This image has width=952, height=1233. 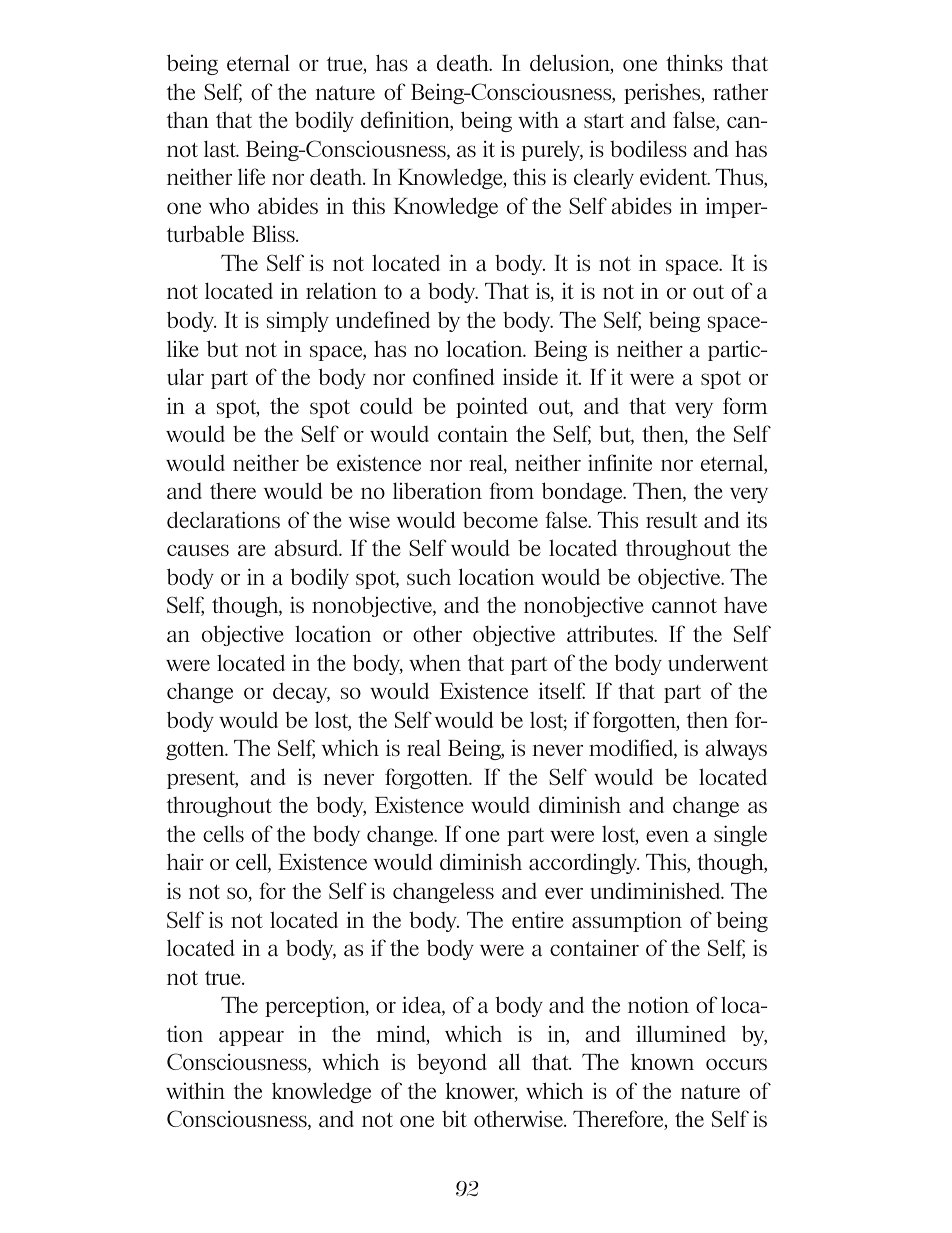 What do you see at coordinates (675, 176) in the image?
I see `evident` at bounding box center [675, 176].
